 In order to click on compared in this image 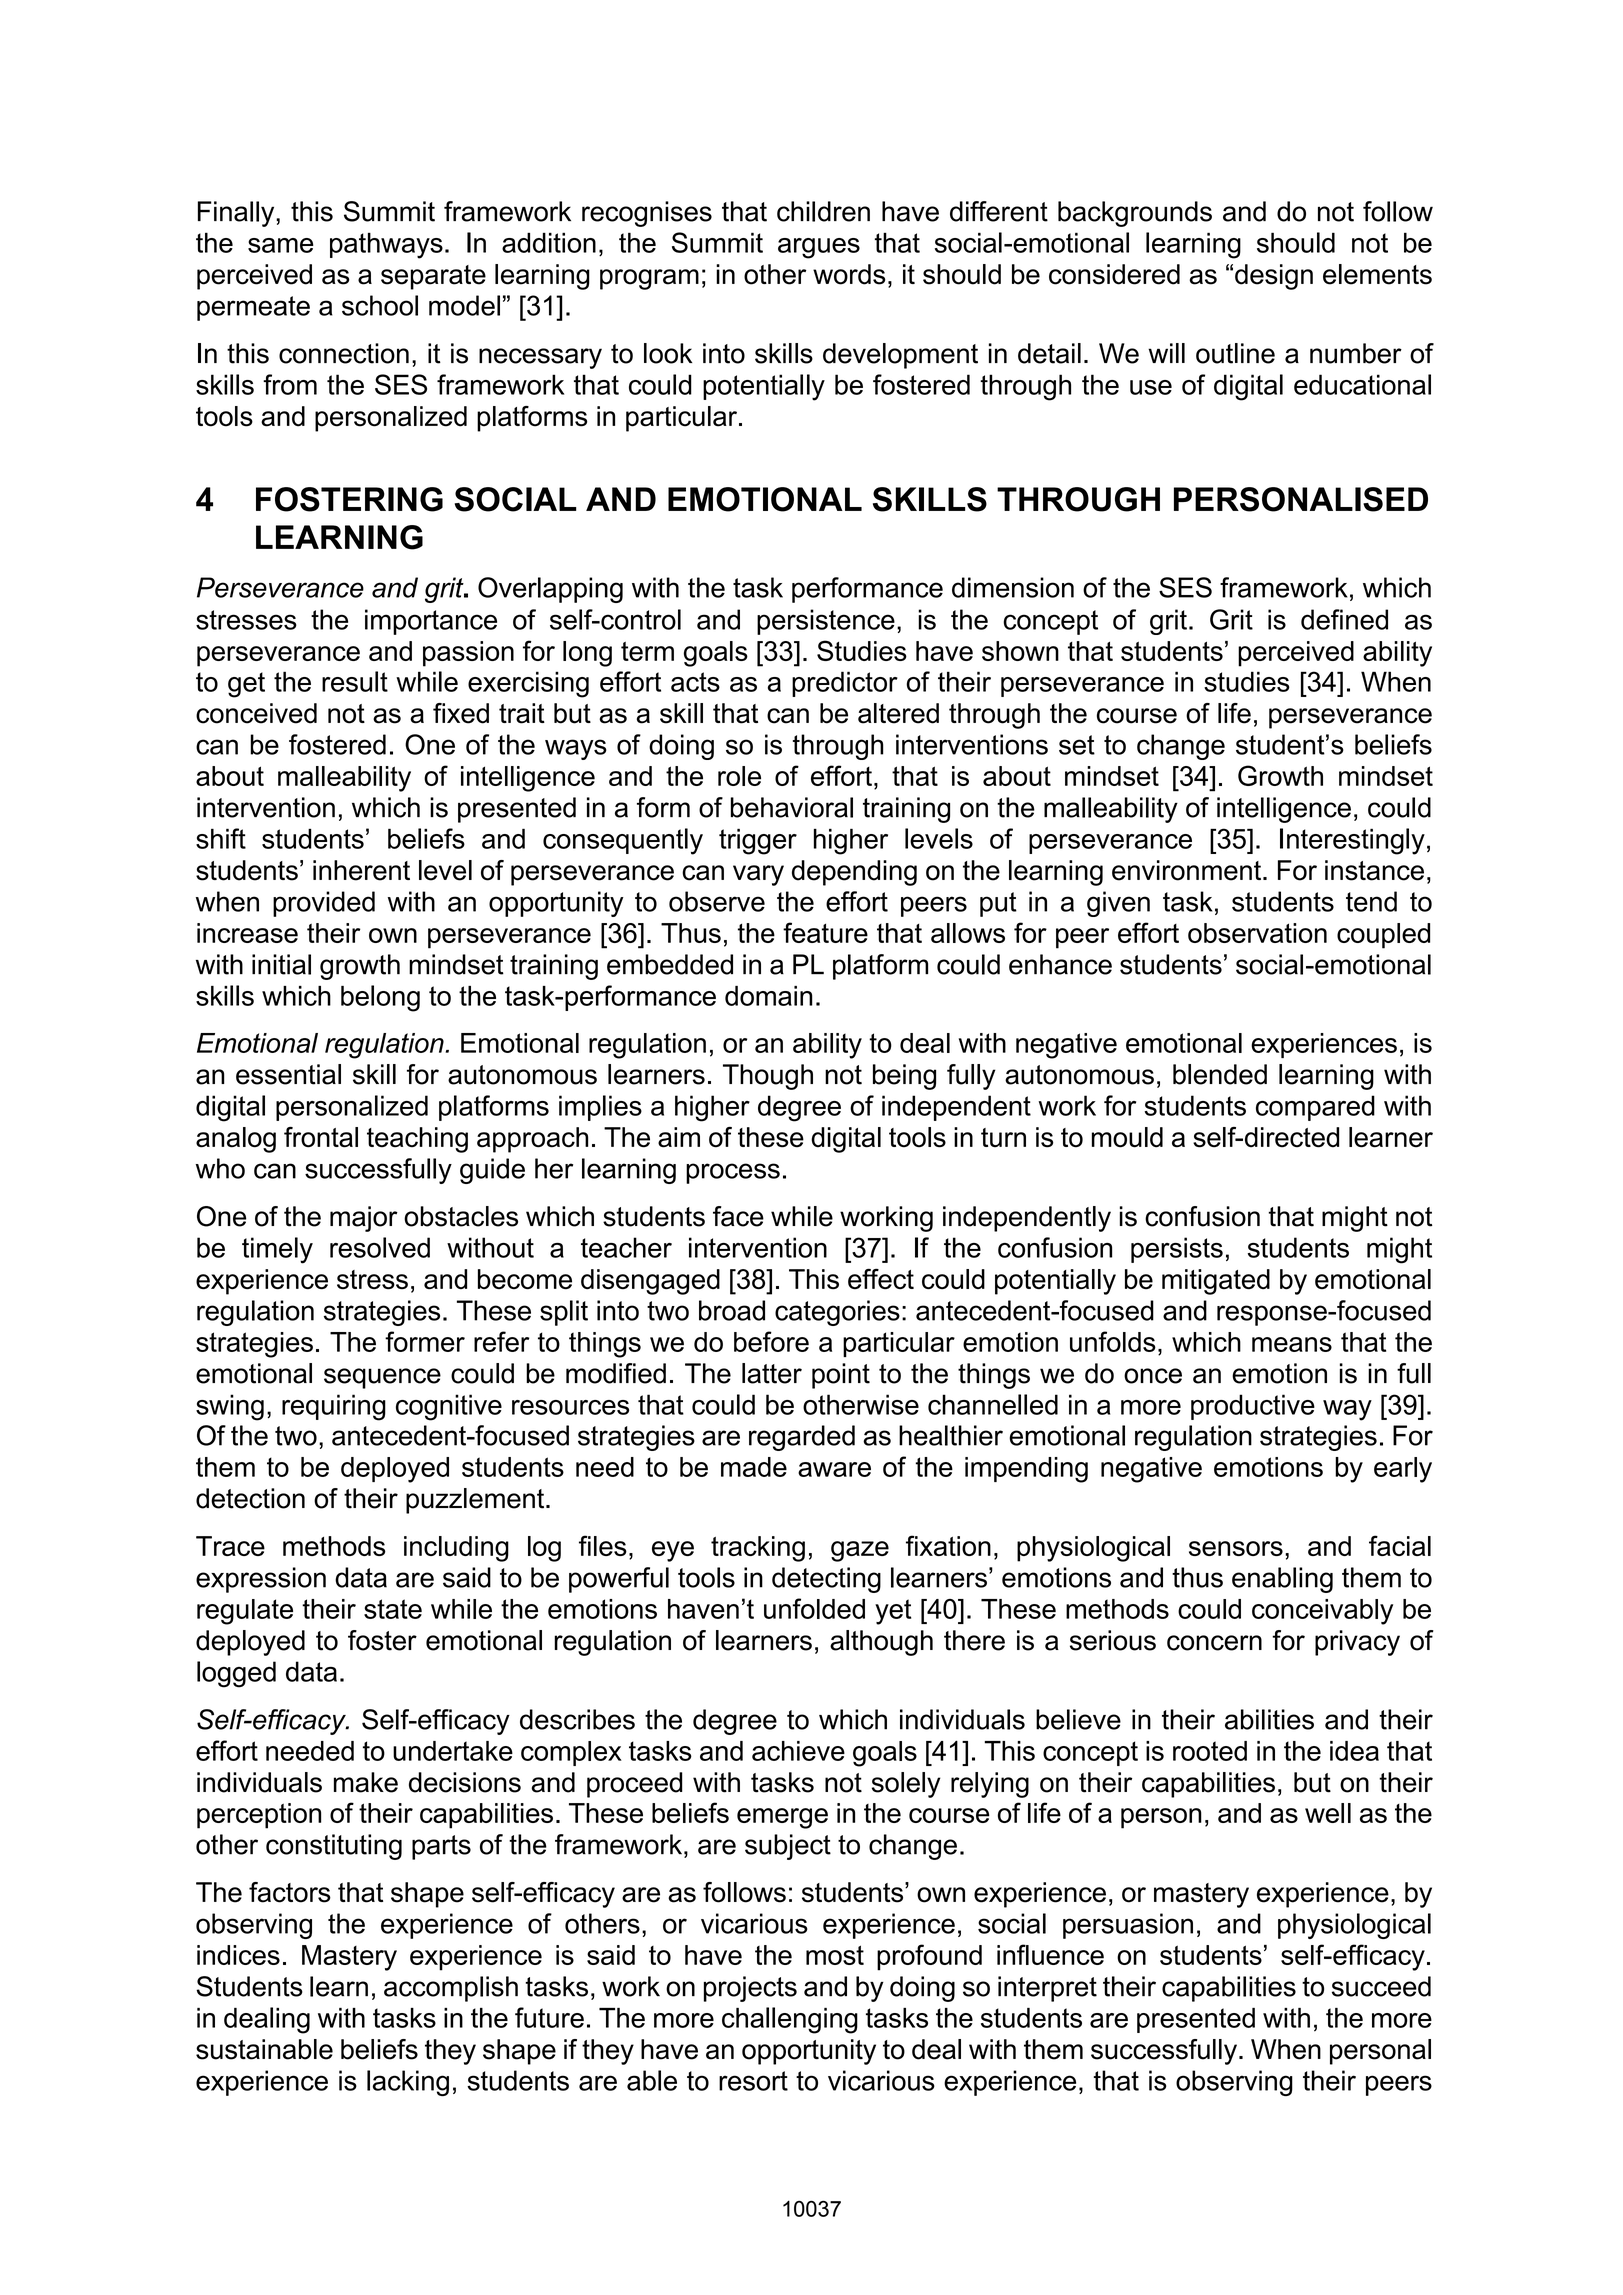, I will do `click(1315, 1108)`.
